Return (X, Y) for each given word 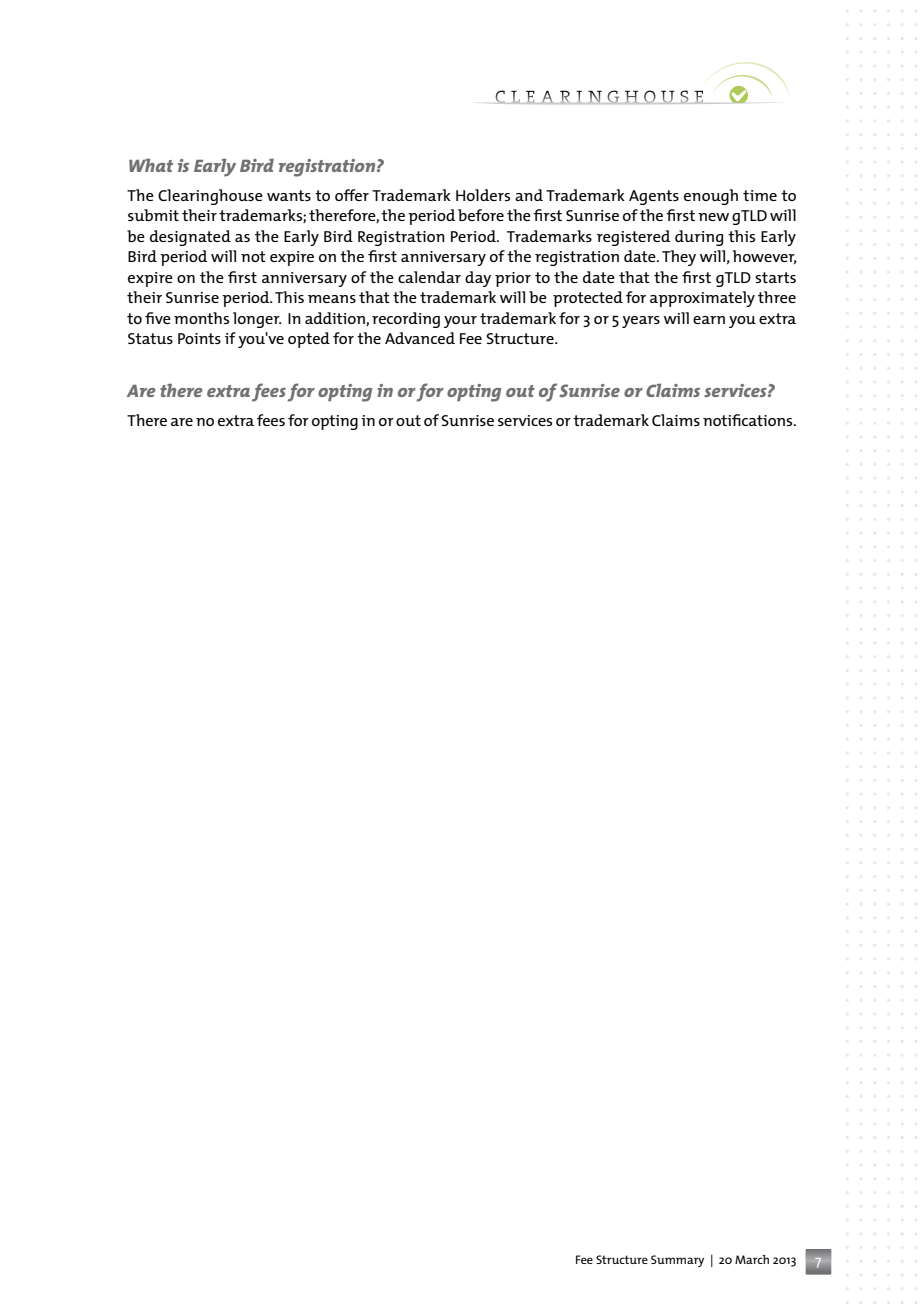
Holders (483, 195)
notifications (749, 420)
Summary (677, 1261)
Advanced (420, 338)
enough (711, 197)
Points (199, 338)
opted (309, 340)
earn (709, 320)
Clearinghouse (210, 197)
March (752, 1259)
